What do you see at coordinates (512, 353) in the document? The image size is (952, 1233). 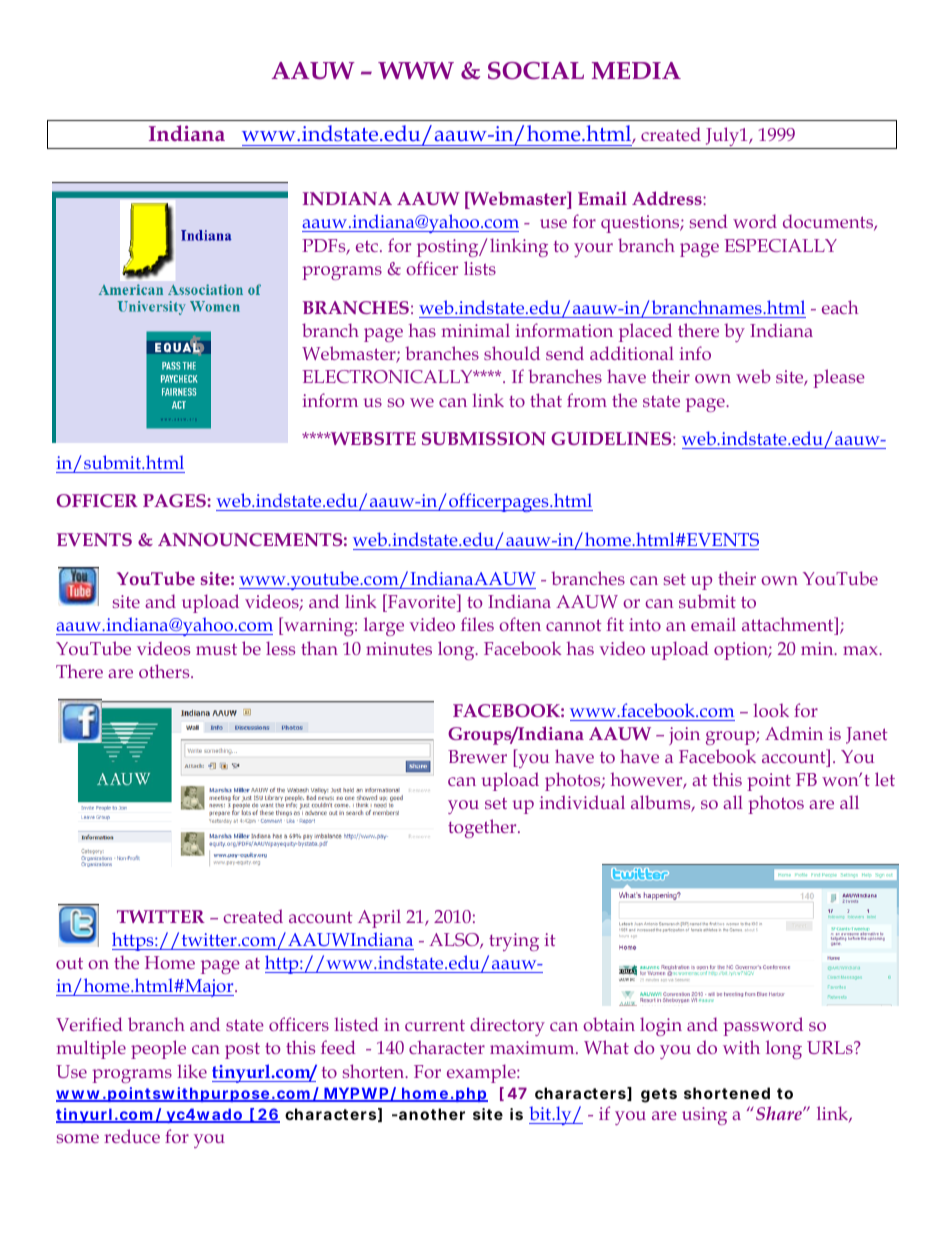 I see `should` at bounding box center [512, 353].
